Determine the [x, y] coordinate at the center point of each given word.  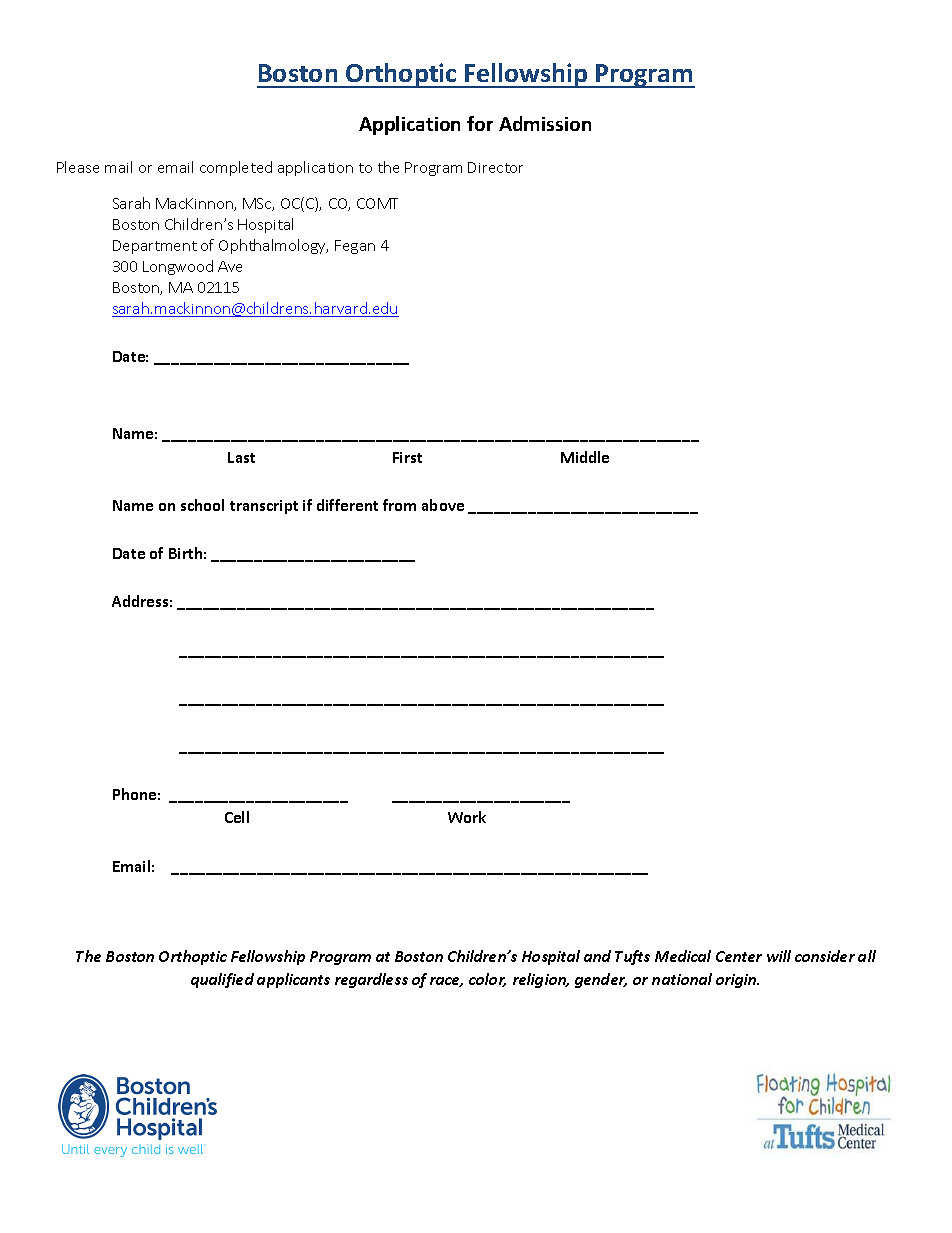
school [202, 505]
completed [236, 168]
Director [495, 167]
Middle [585, 457]
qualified [222, 980]
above [443, 505]
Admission [545, 123]
